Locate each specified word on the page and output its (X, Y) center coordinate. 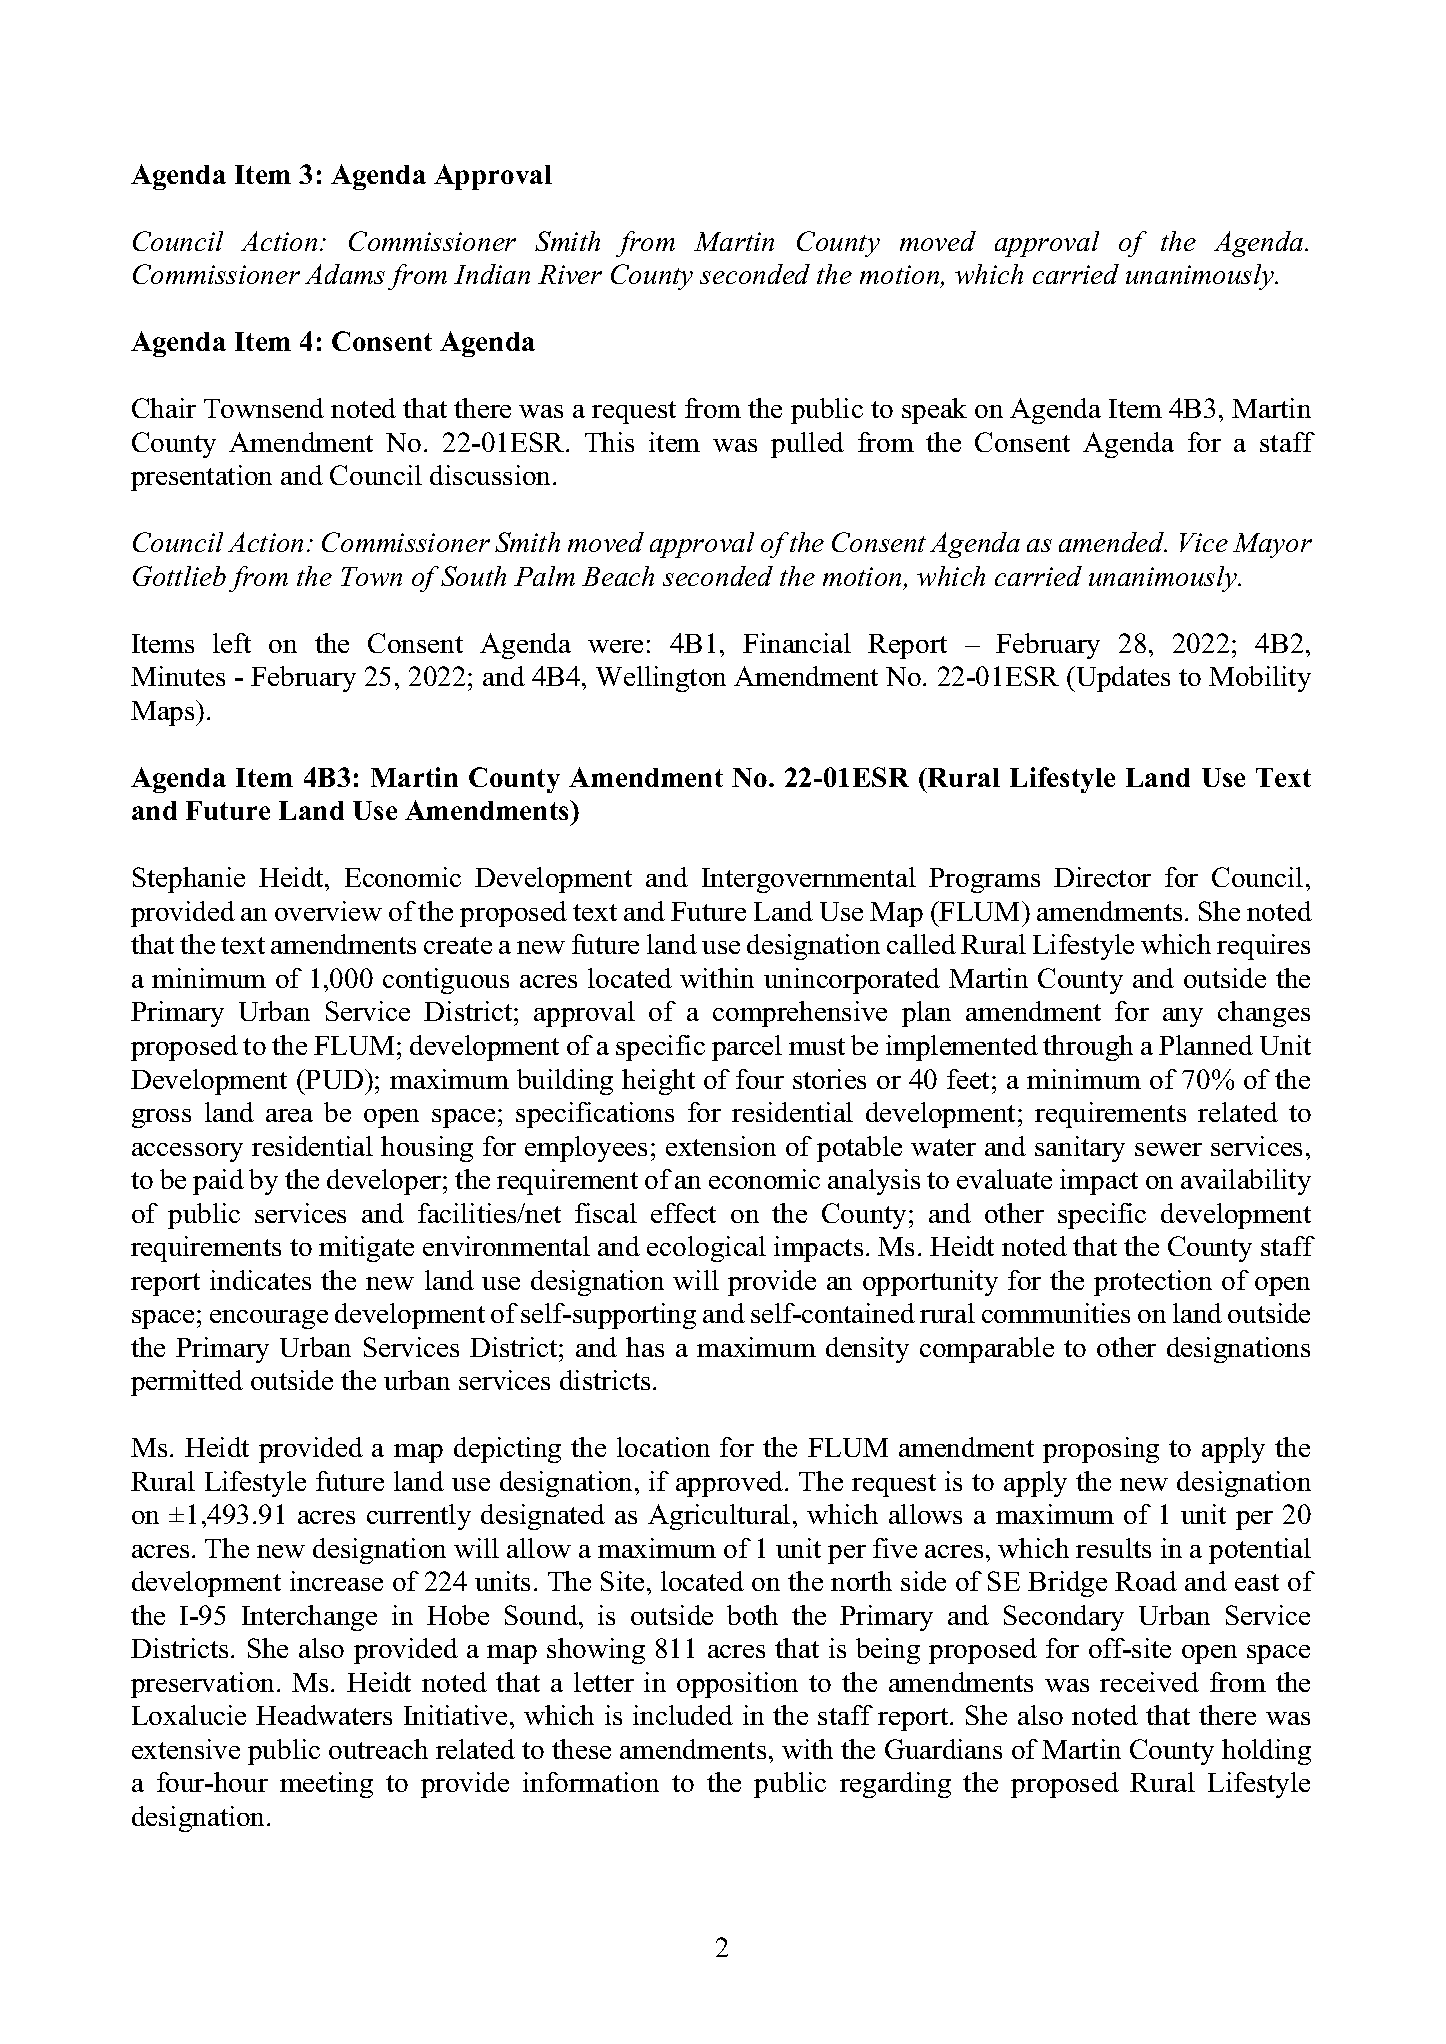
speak (934, 411)
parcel (747, 1048)
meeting (326, 1785)
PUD (333, 1079)
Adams (345, 274)
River (570, 274)
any (1183, 1017)
